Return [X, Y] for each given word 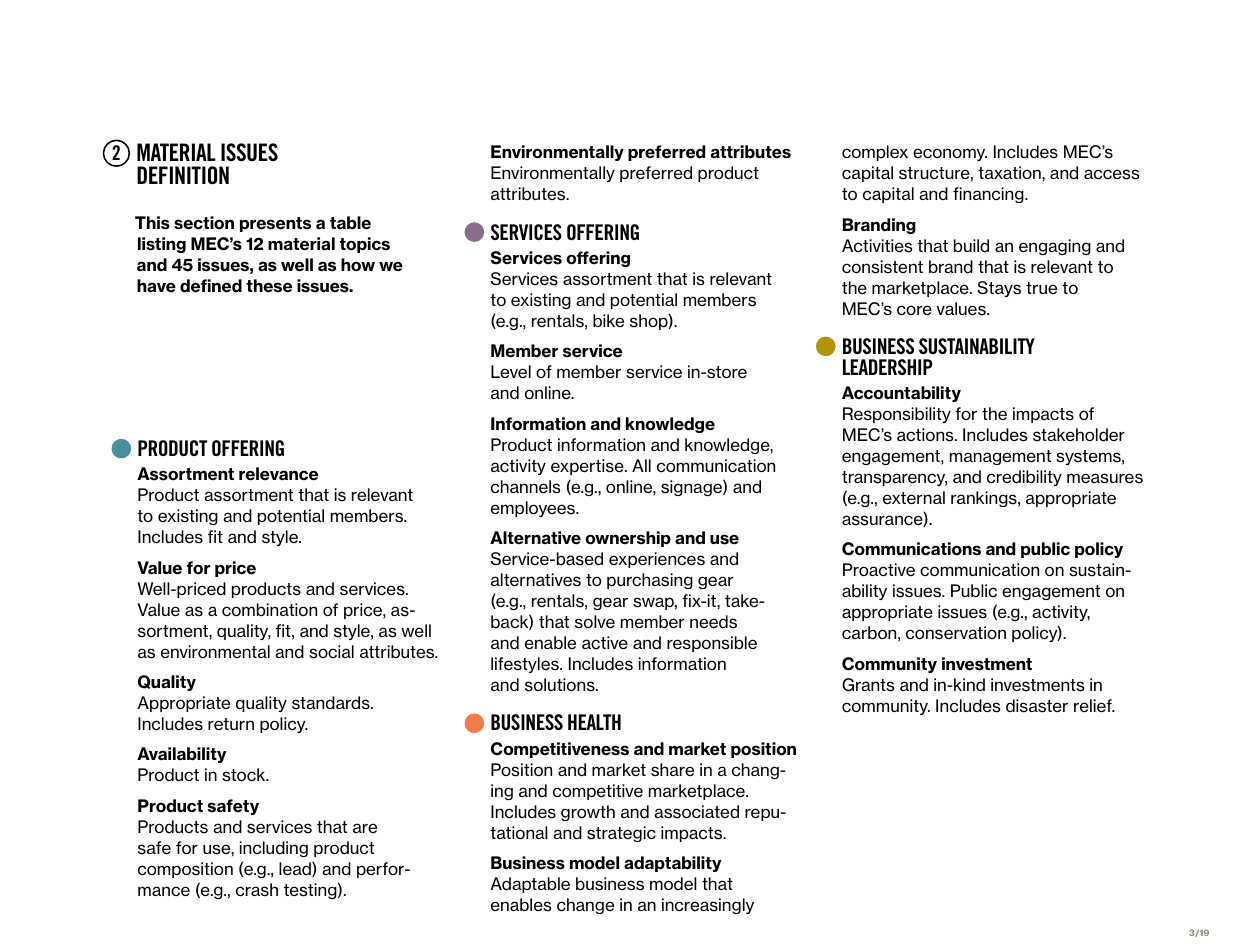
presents [275, 224]
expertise [588, 467]
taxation [1010, 172]
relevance [278, 474]
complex [875, 153]
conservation [956, 633]
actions [926, 435]
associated [696, 812]
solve [595, 622]
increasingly [708, 906]
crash [257, 890]
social [331, 652]
